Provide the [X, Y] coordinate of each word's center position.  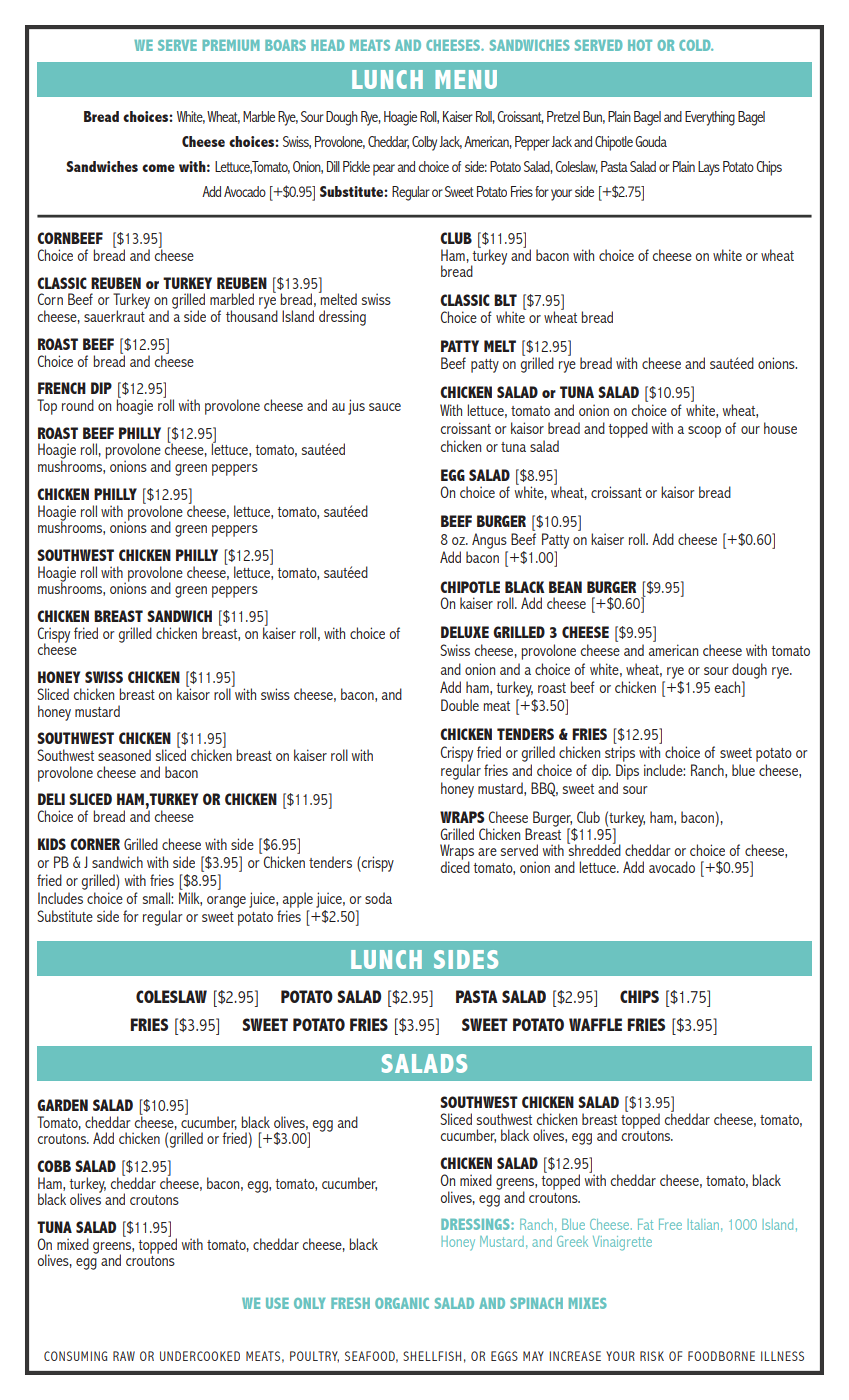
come [158, 168]
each [728, 687]
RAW [124, 1356]
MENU [466, 79]
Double [460, 705]
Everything [710, 118]
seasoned [124, 755]
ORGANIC [402, 1303]
